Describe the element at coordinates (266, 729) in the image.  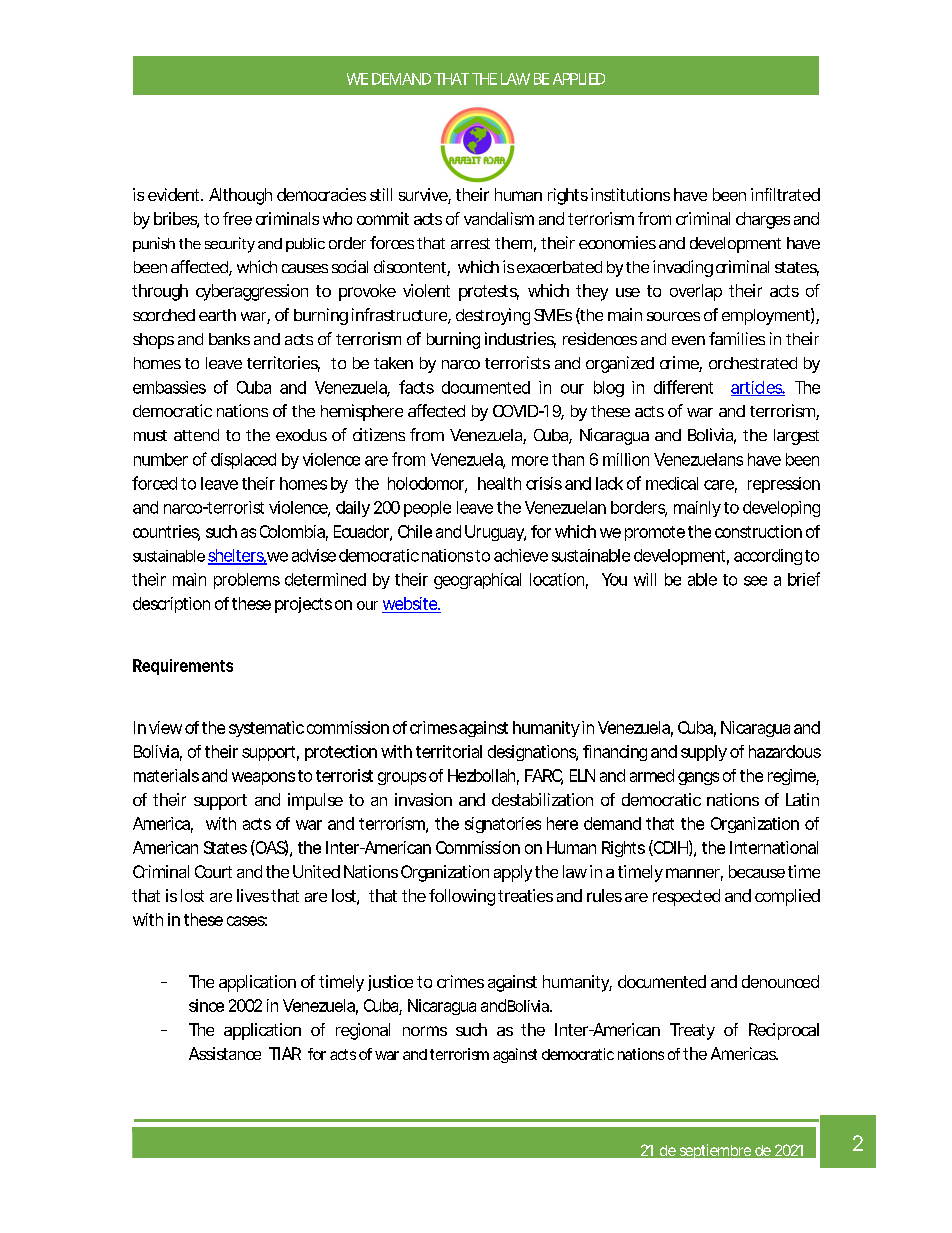
I see `systematic` at that location.
